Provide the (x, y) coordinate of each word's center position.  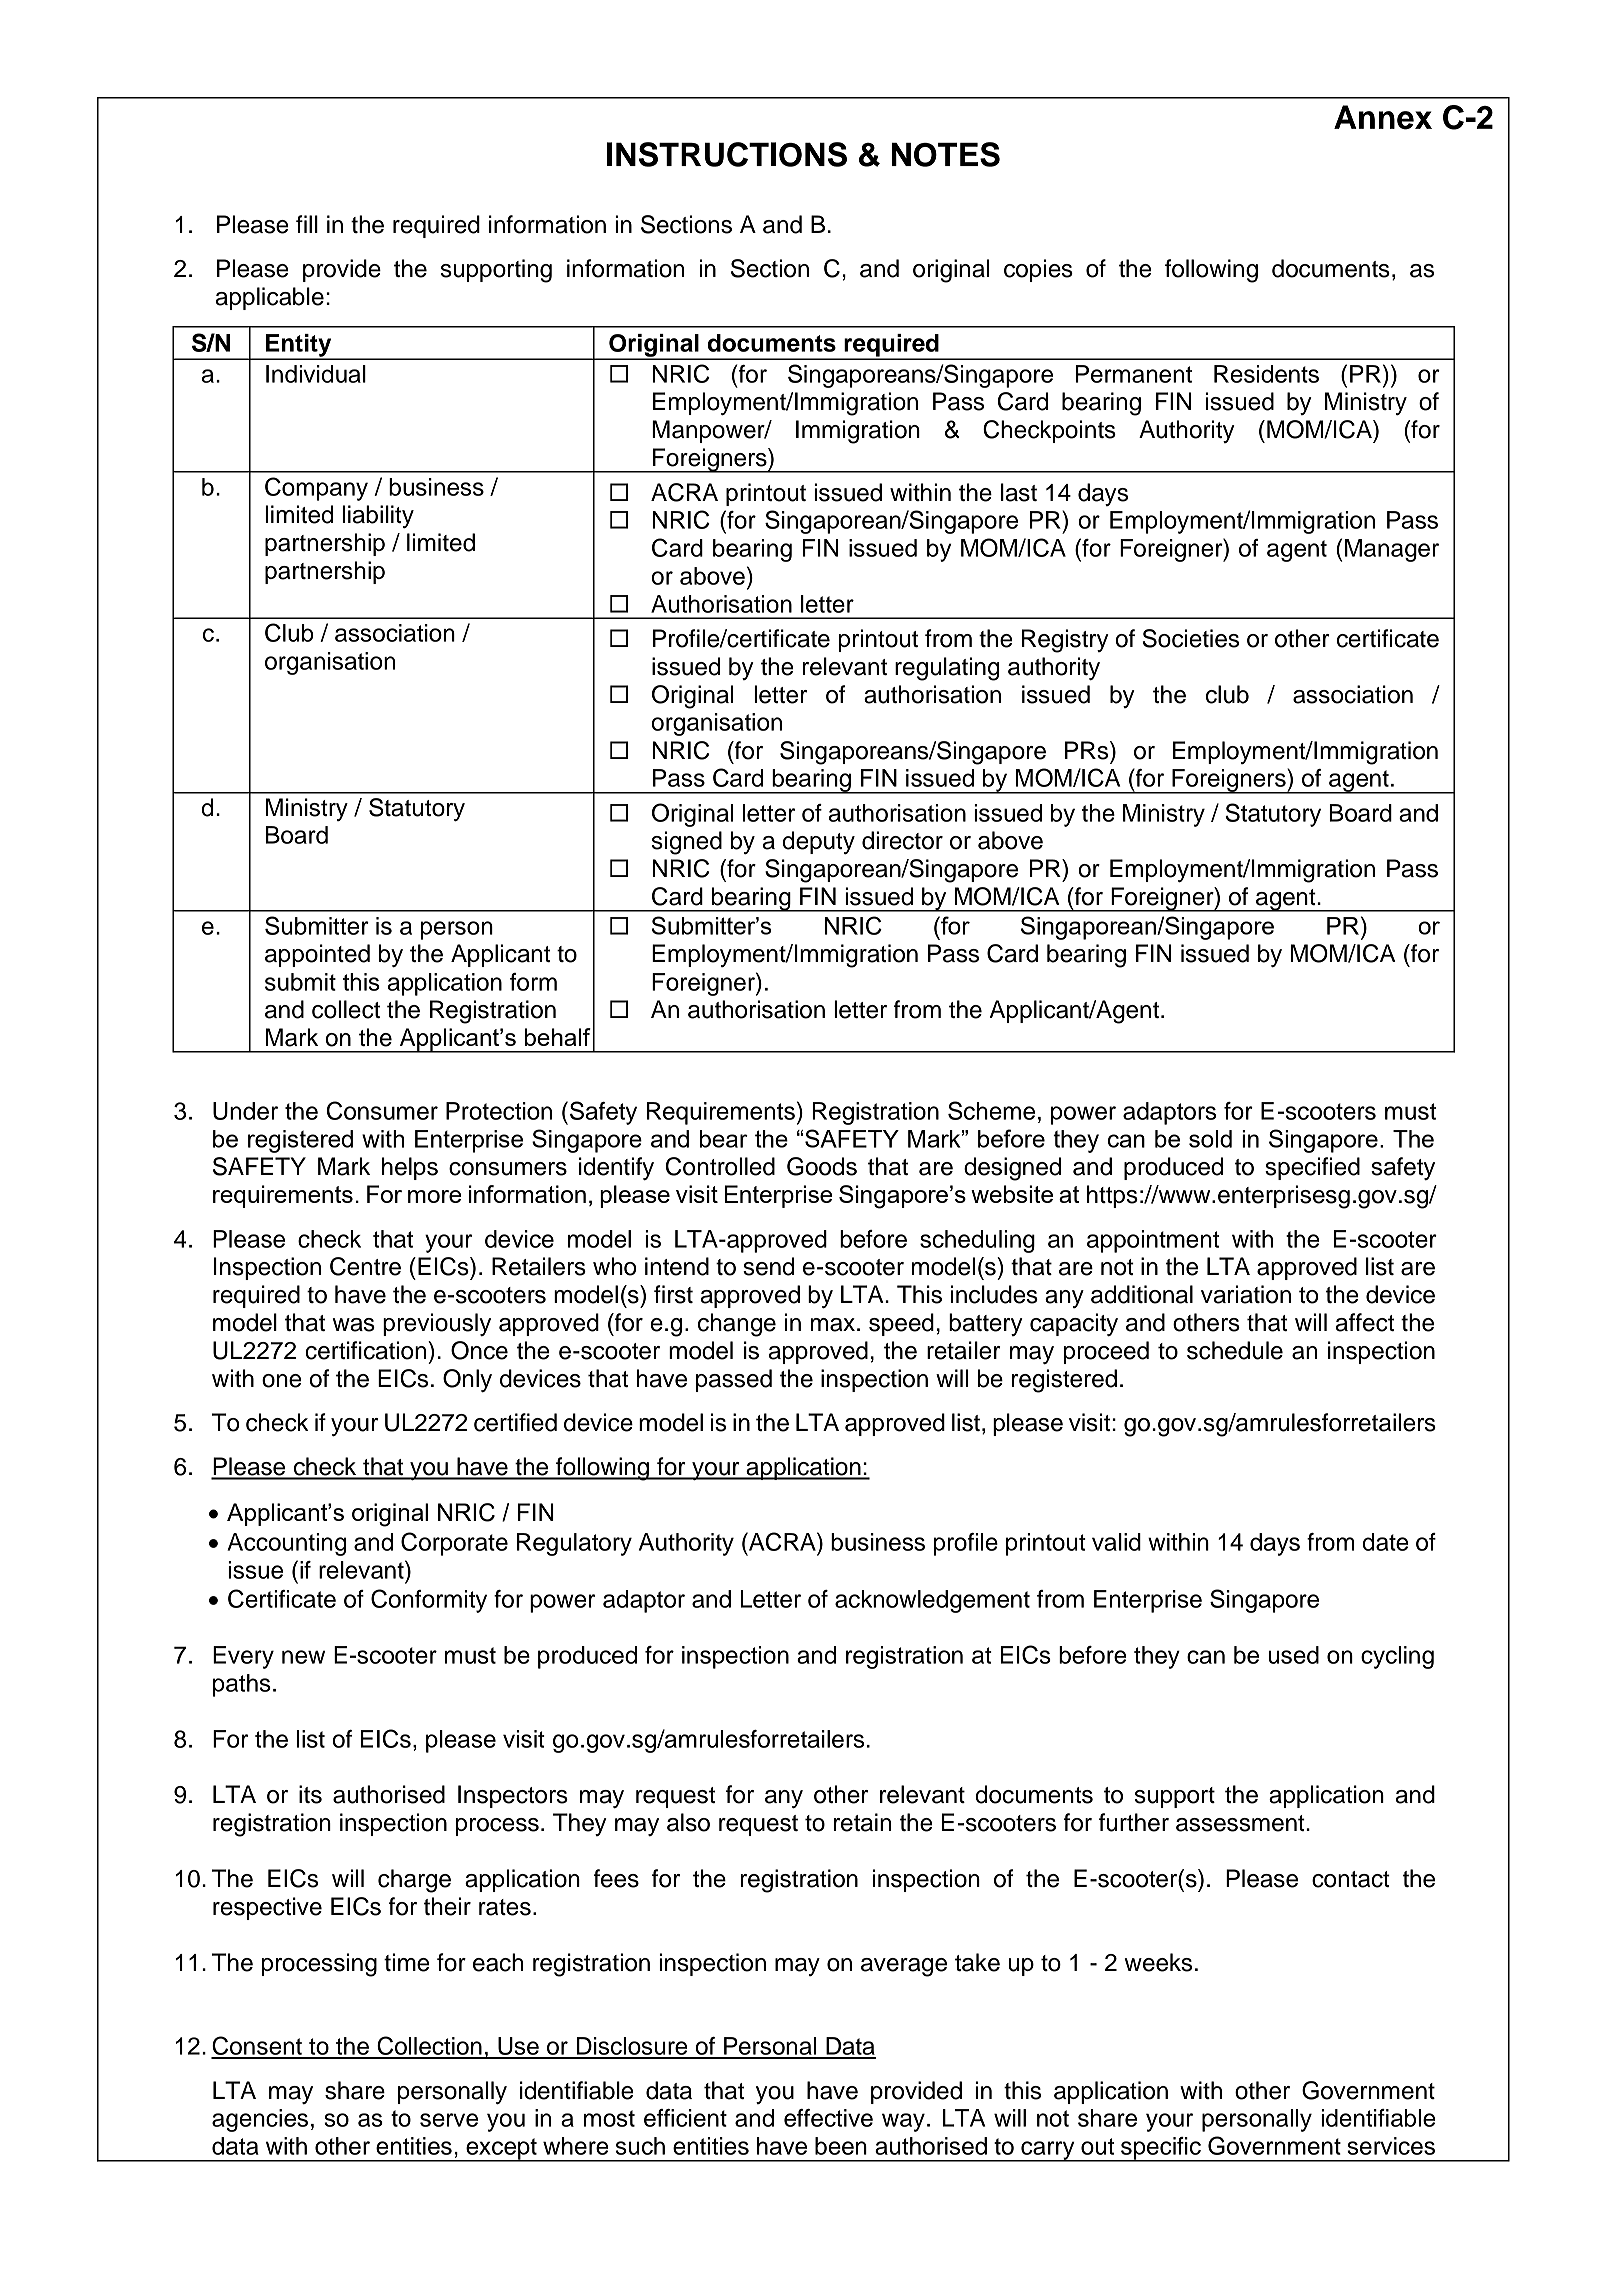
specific (1161, 2149)
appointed (317, 955)
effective (828, 2118)
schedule (1235, 1350)
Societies (1191, 638)
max (833, 1325)
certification (367, 1350)
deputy (819, 842)
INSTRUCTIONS (727, 154)
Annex (1383, 117)
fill (307, 224)
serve (449, 2120)
